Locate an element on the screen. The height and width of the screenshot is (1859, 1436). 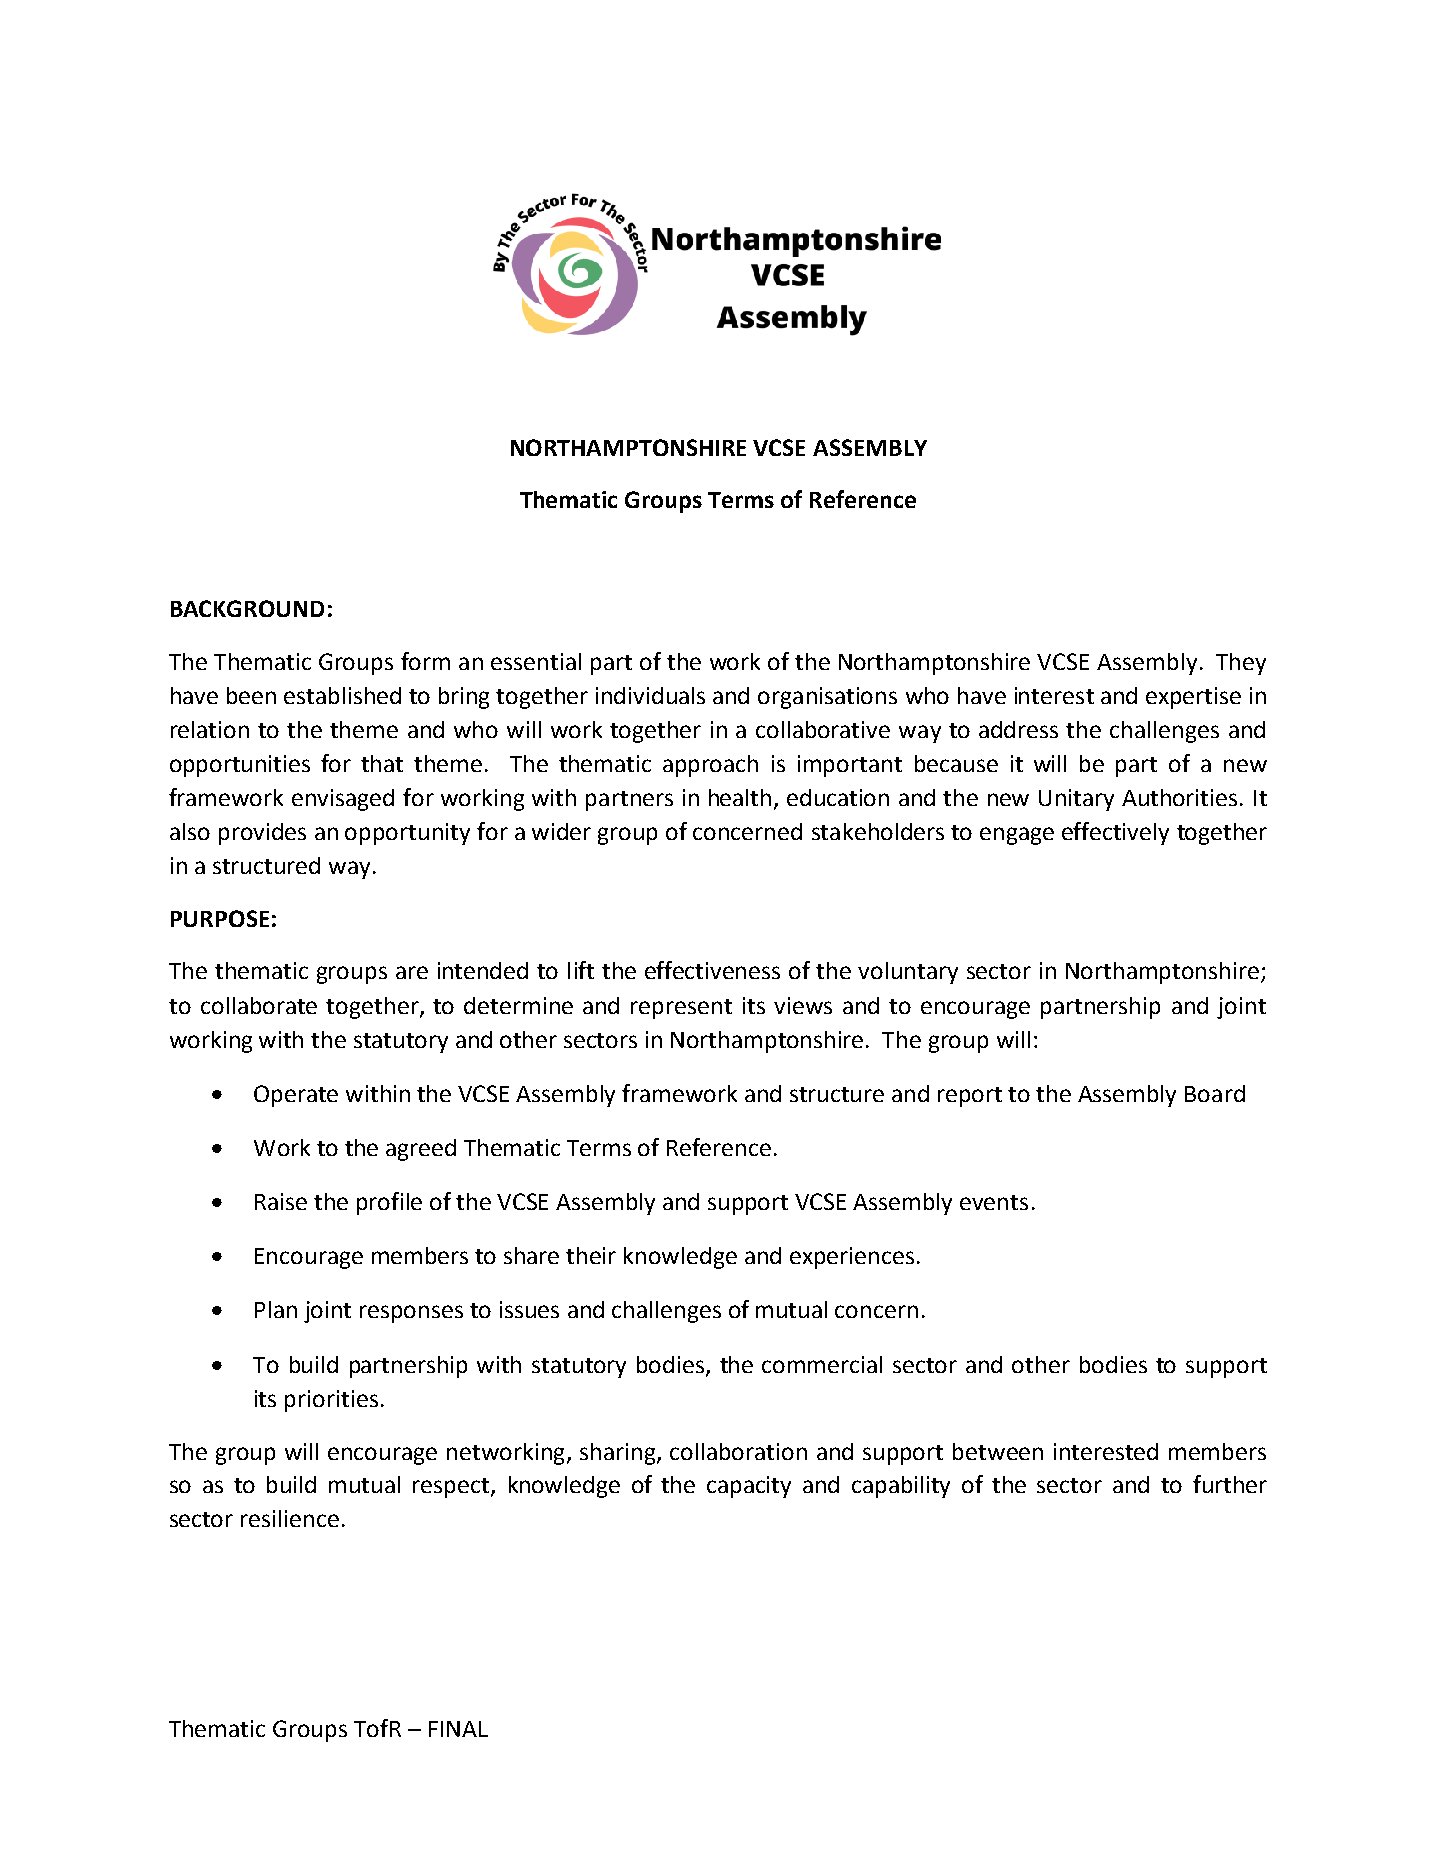
their is located at coordinates (591, 1255).
